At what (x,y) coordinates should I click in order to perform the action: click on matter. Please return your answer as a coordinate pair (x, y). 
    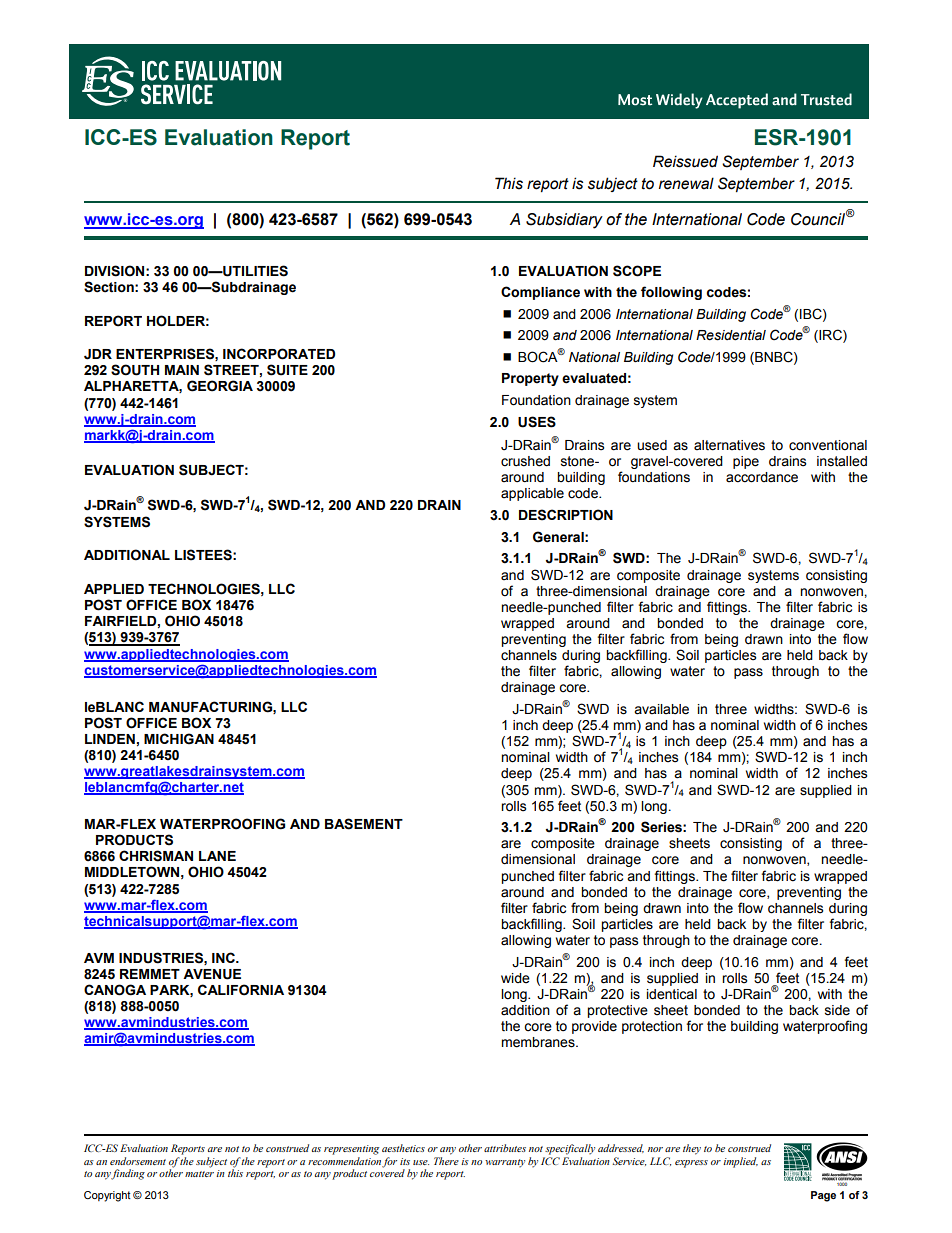
    Looking at the image, I should click on (199, 1174).
